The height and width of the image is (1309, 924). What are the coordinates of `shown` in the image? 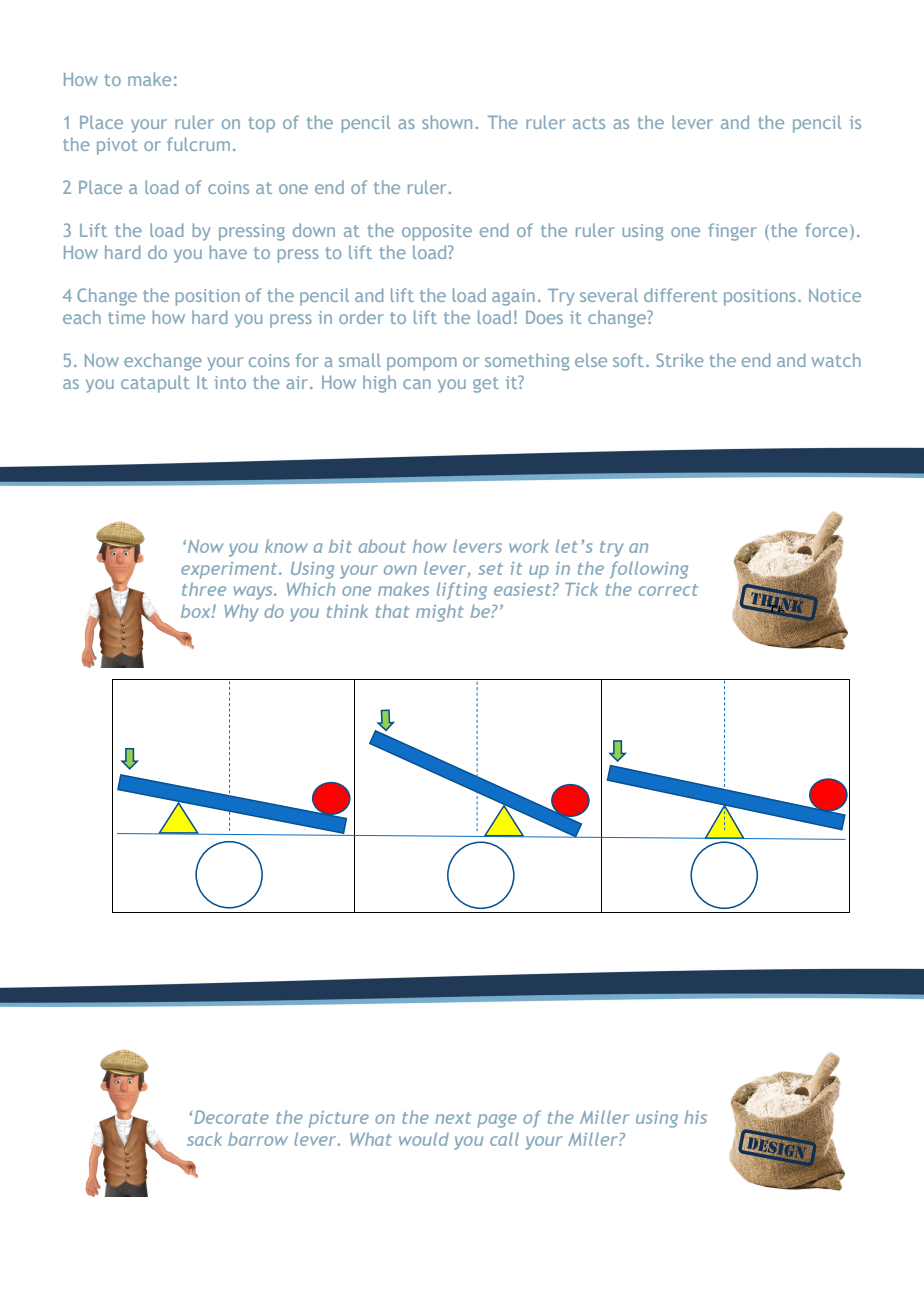 It's located at (447, 122).
